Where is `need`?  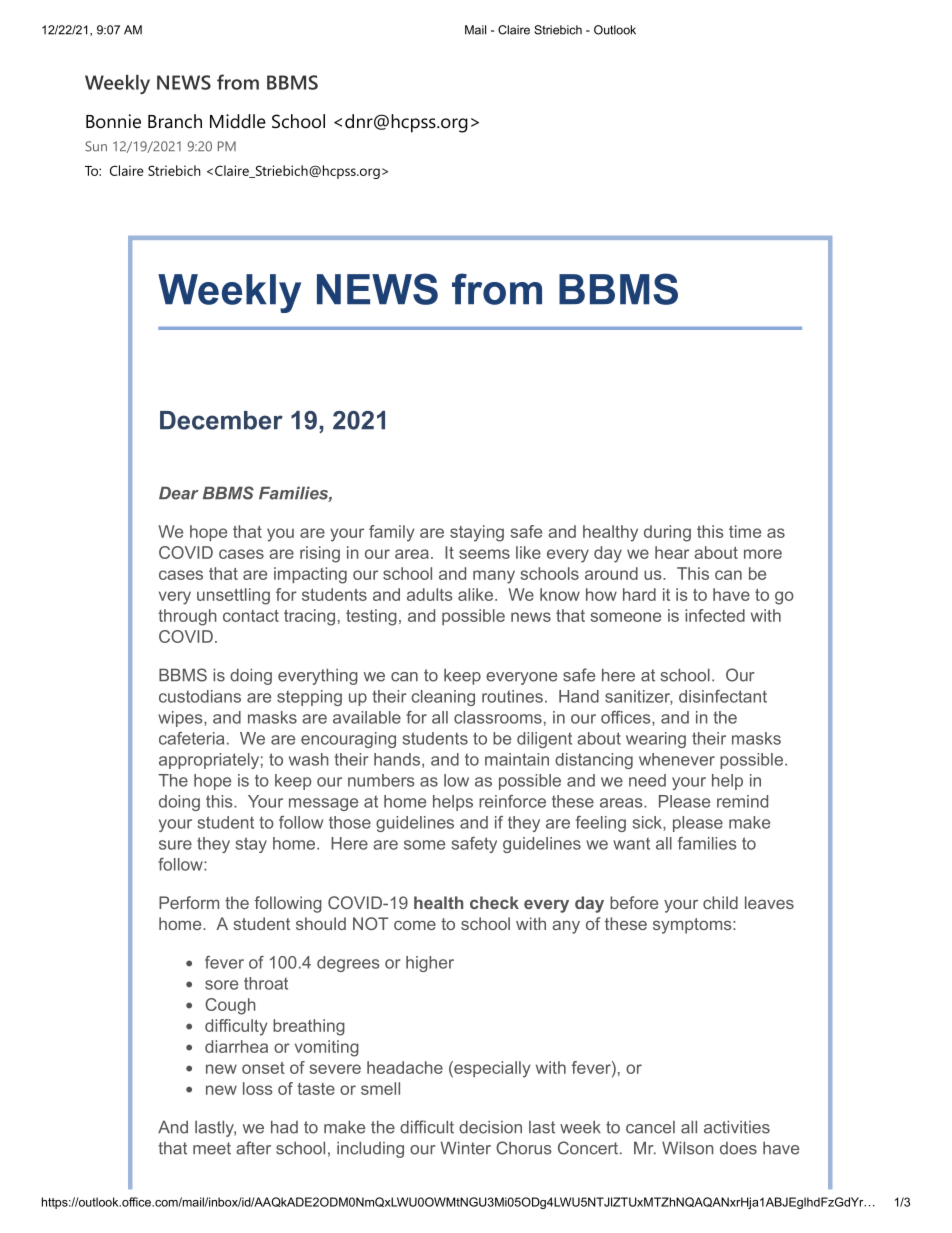 need is located at coordinates (647, 780).
